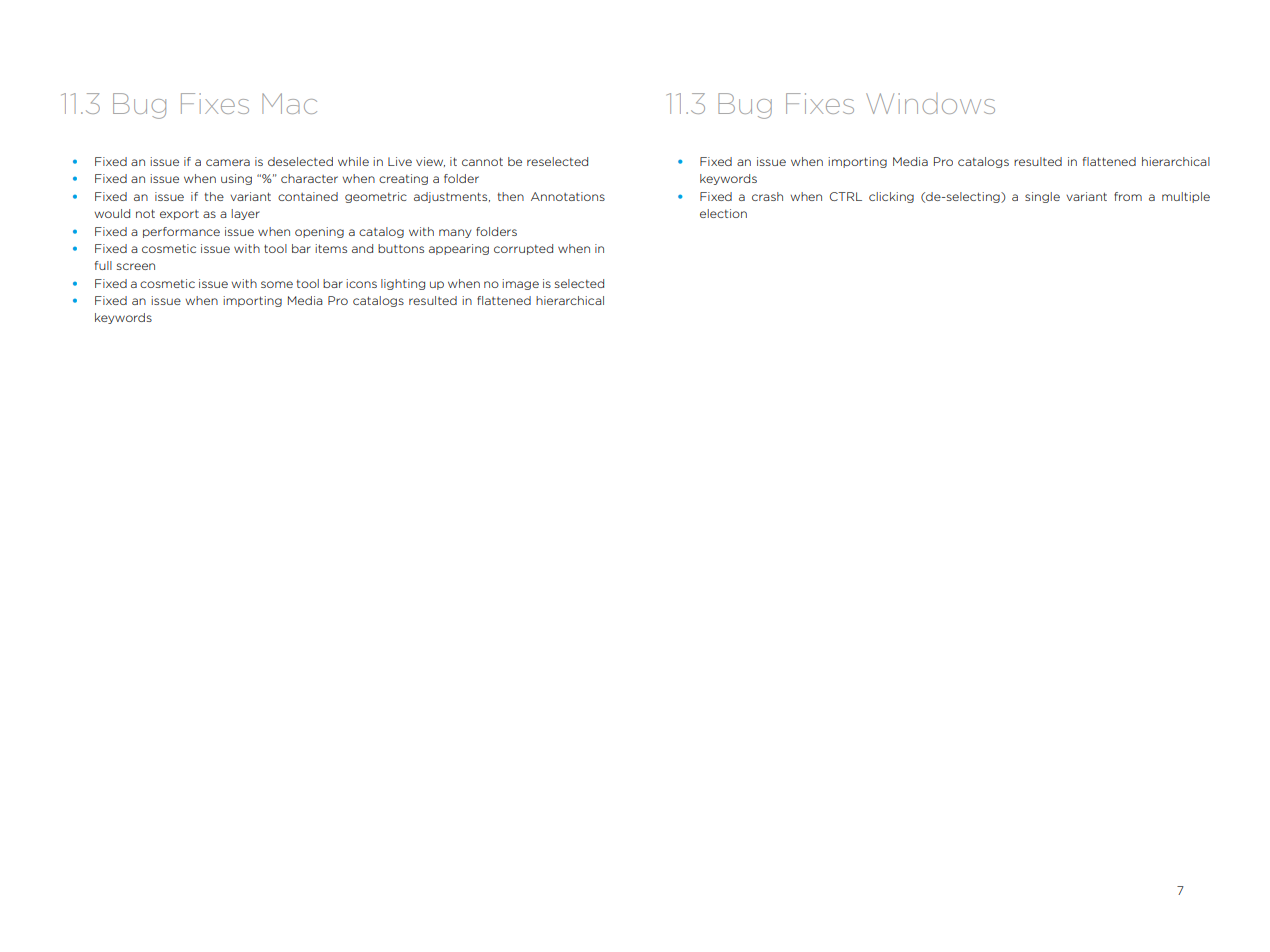 The width and height of the screenshot is (1270, 952). Describe the element at coordinates (482, 161) in the screenshot. I see `cannot` at that location.
